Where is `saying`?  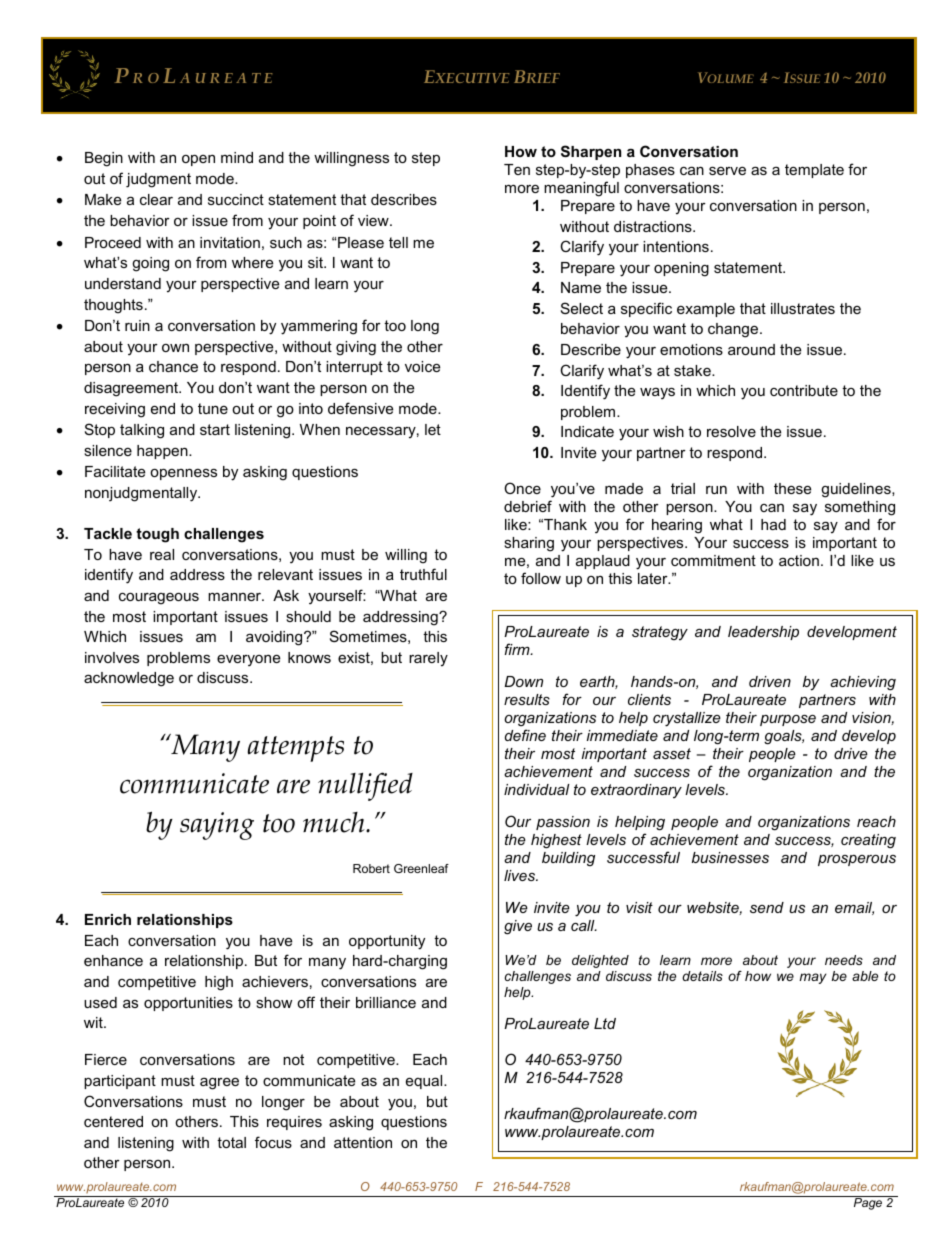
saying is located at coordinates (217, 826).
